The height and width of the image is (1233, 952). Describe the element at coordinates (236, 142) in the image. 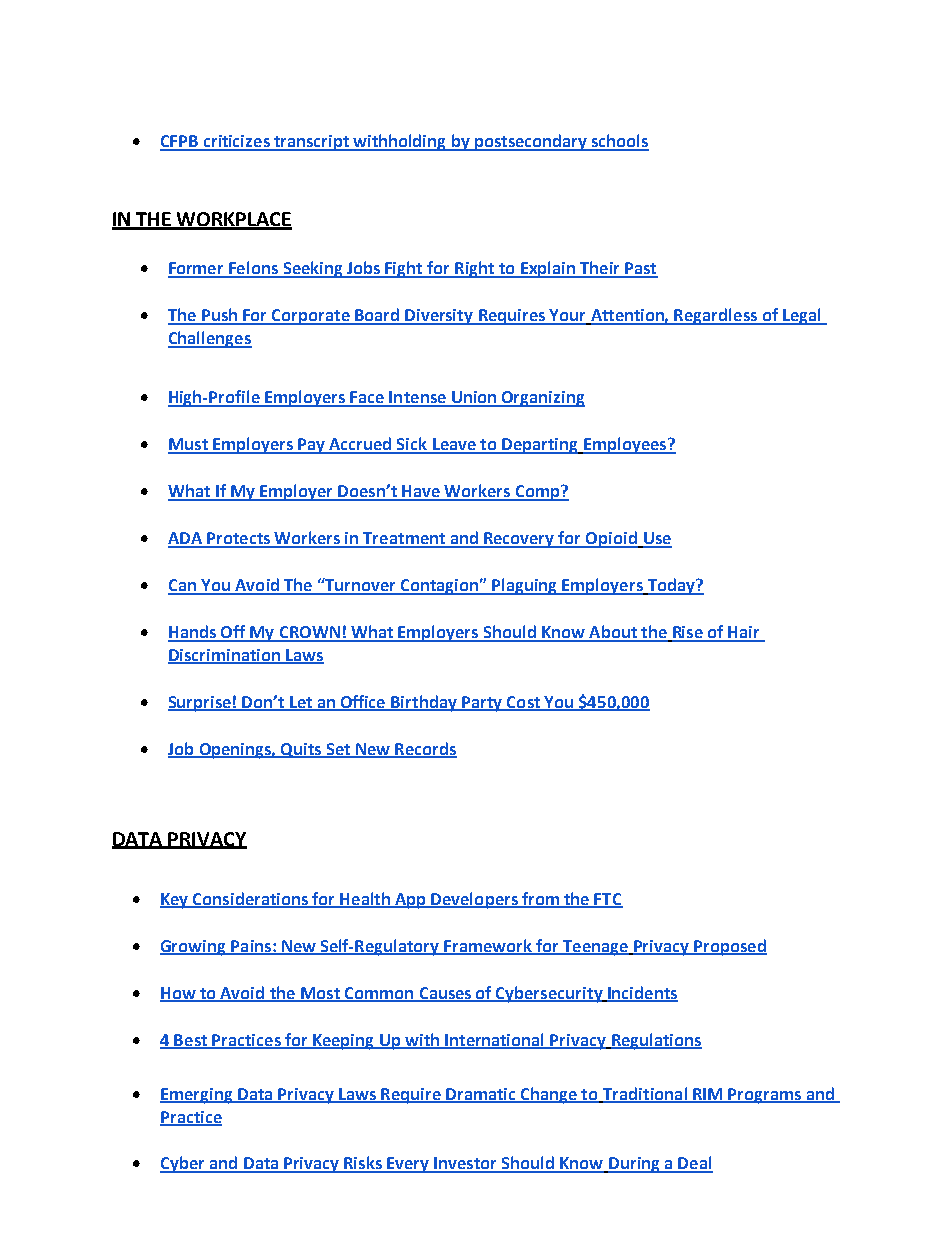

I see `criticizes` at that location.
